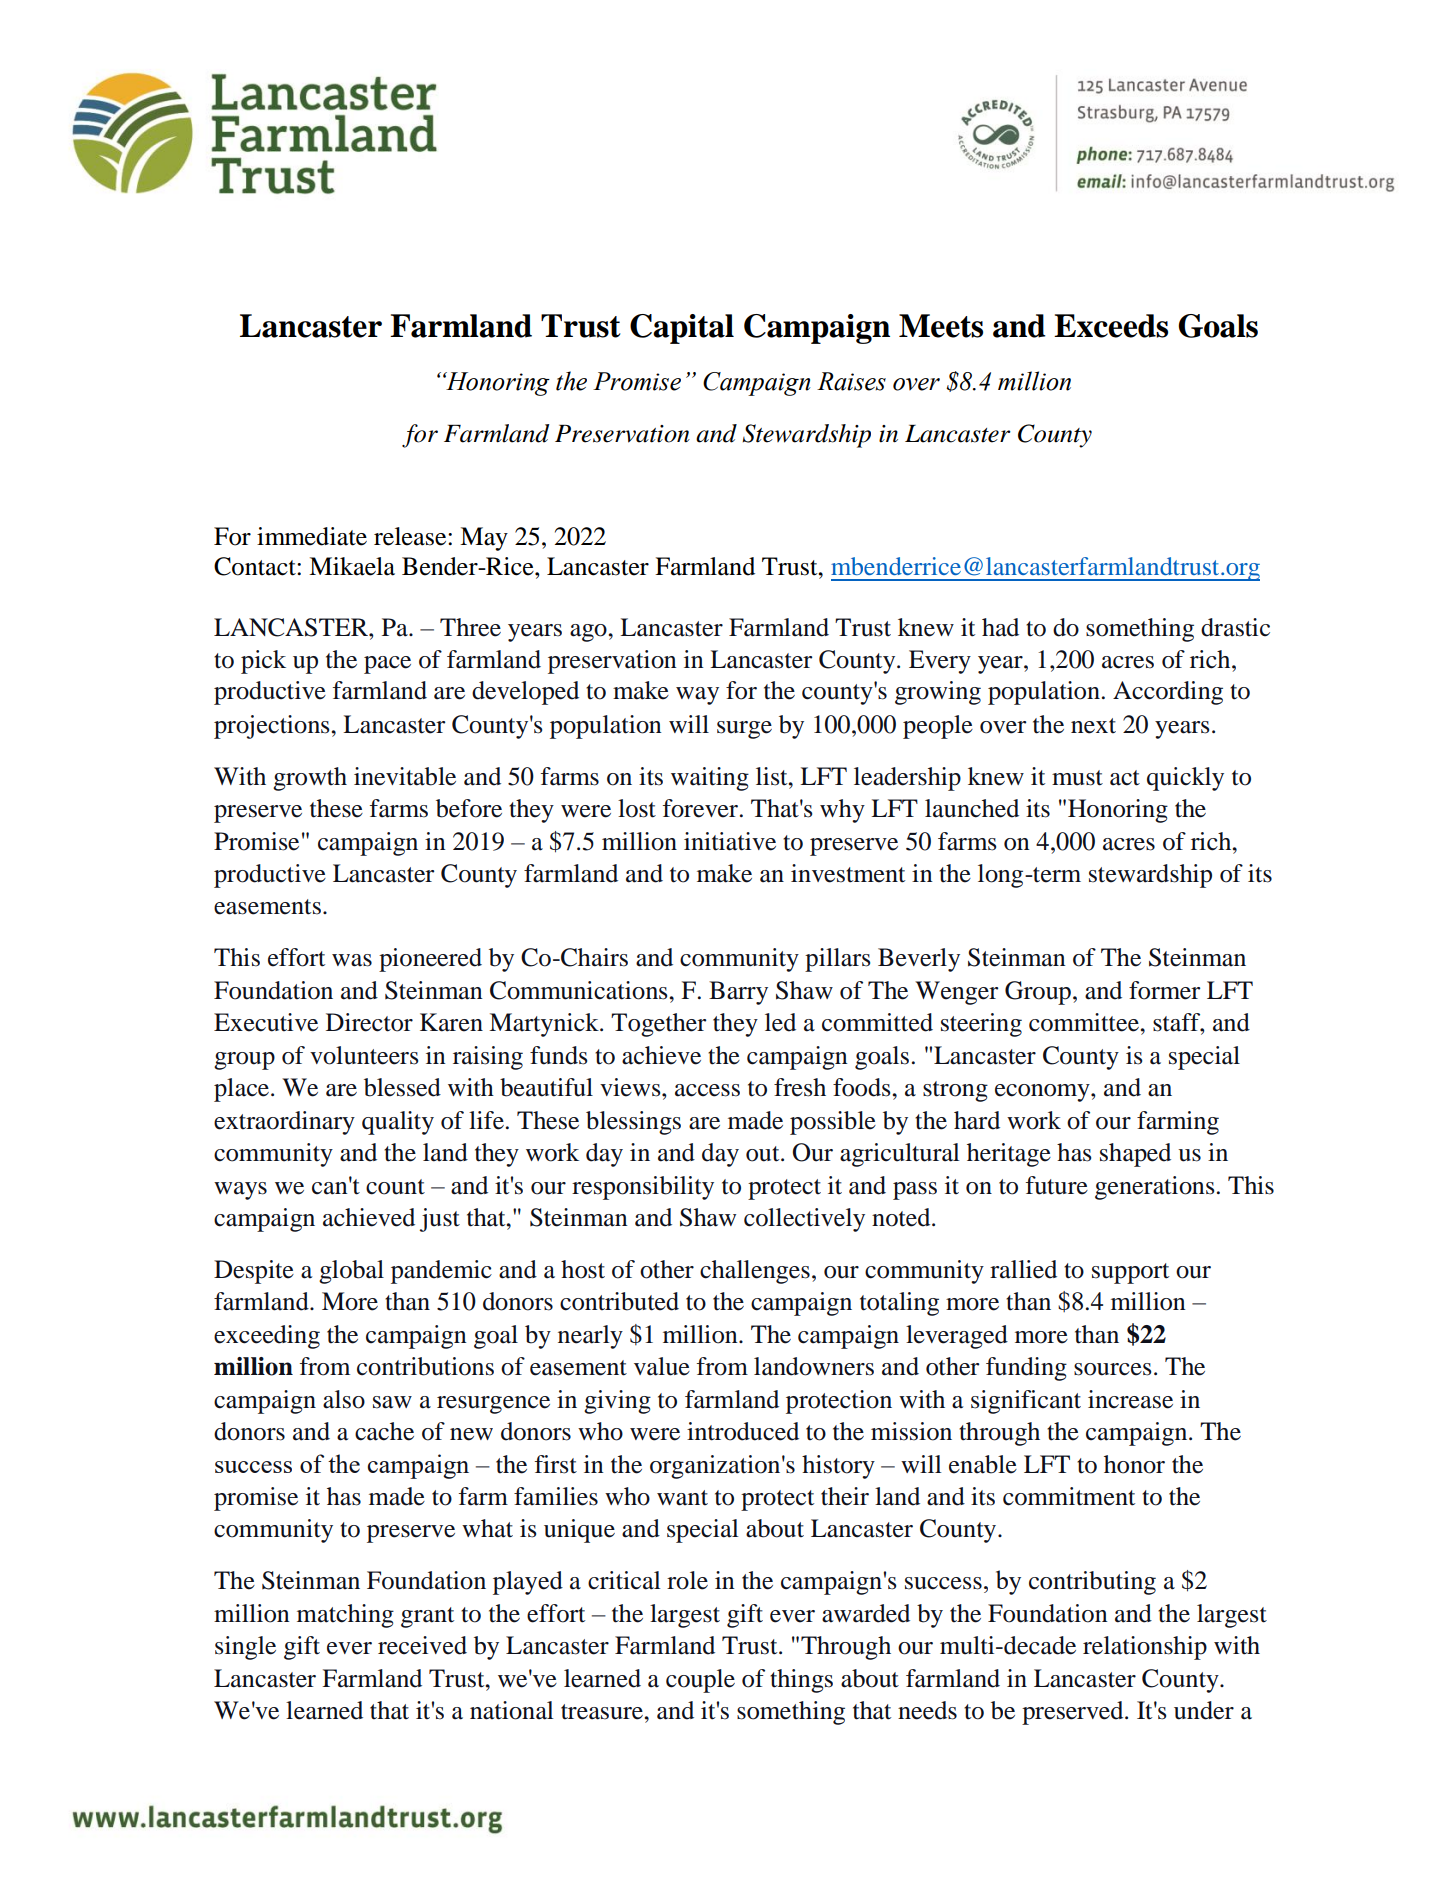 The image size is (1456, 1885). I want to click on received, so click(422, 1645).
